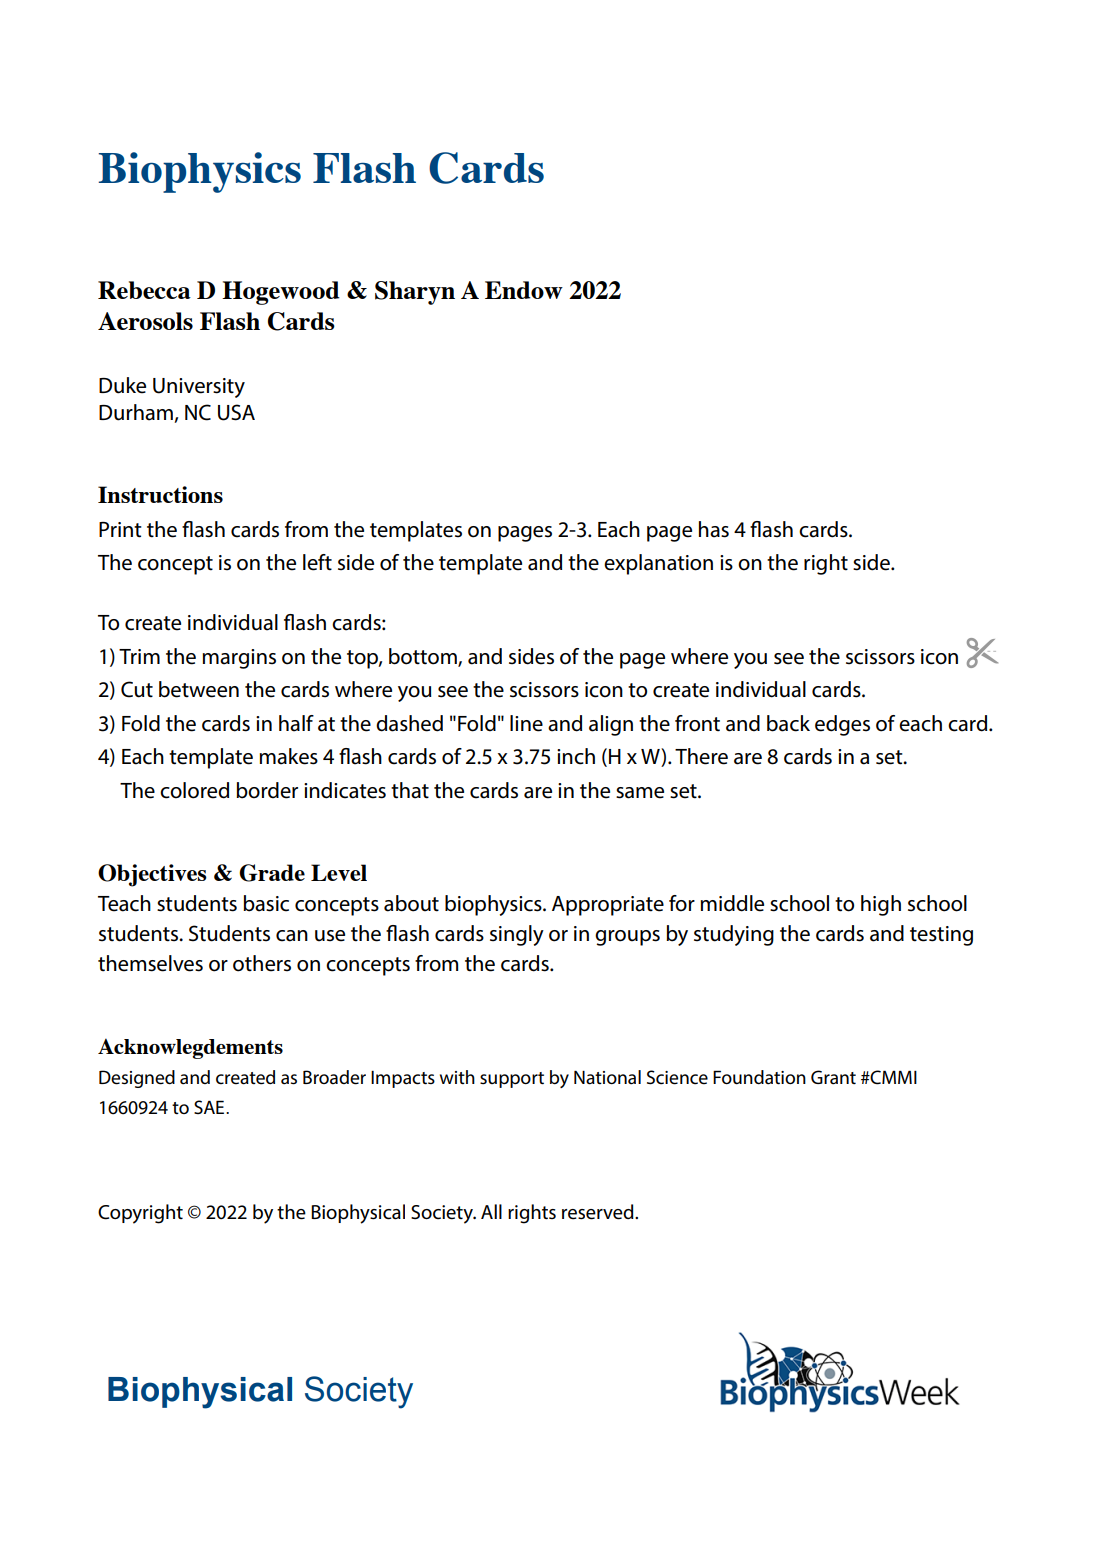 The height and width of the document is (1567, 1108). I want to click on Endow, so click(524, 290).
